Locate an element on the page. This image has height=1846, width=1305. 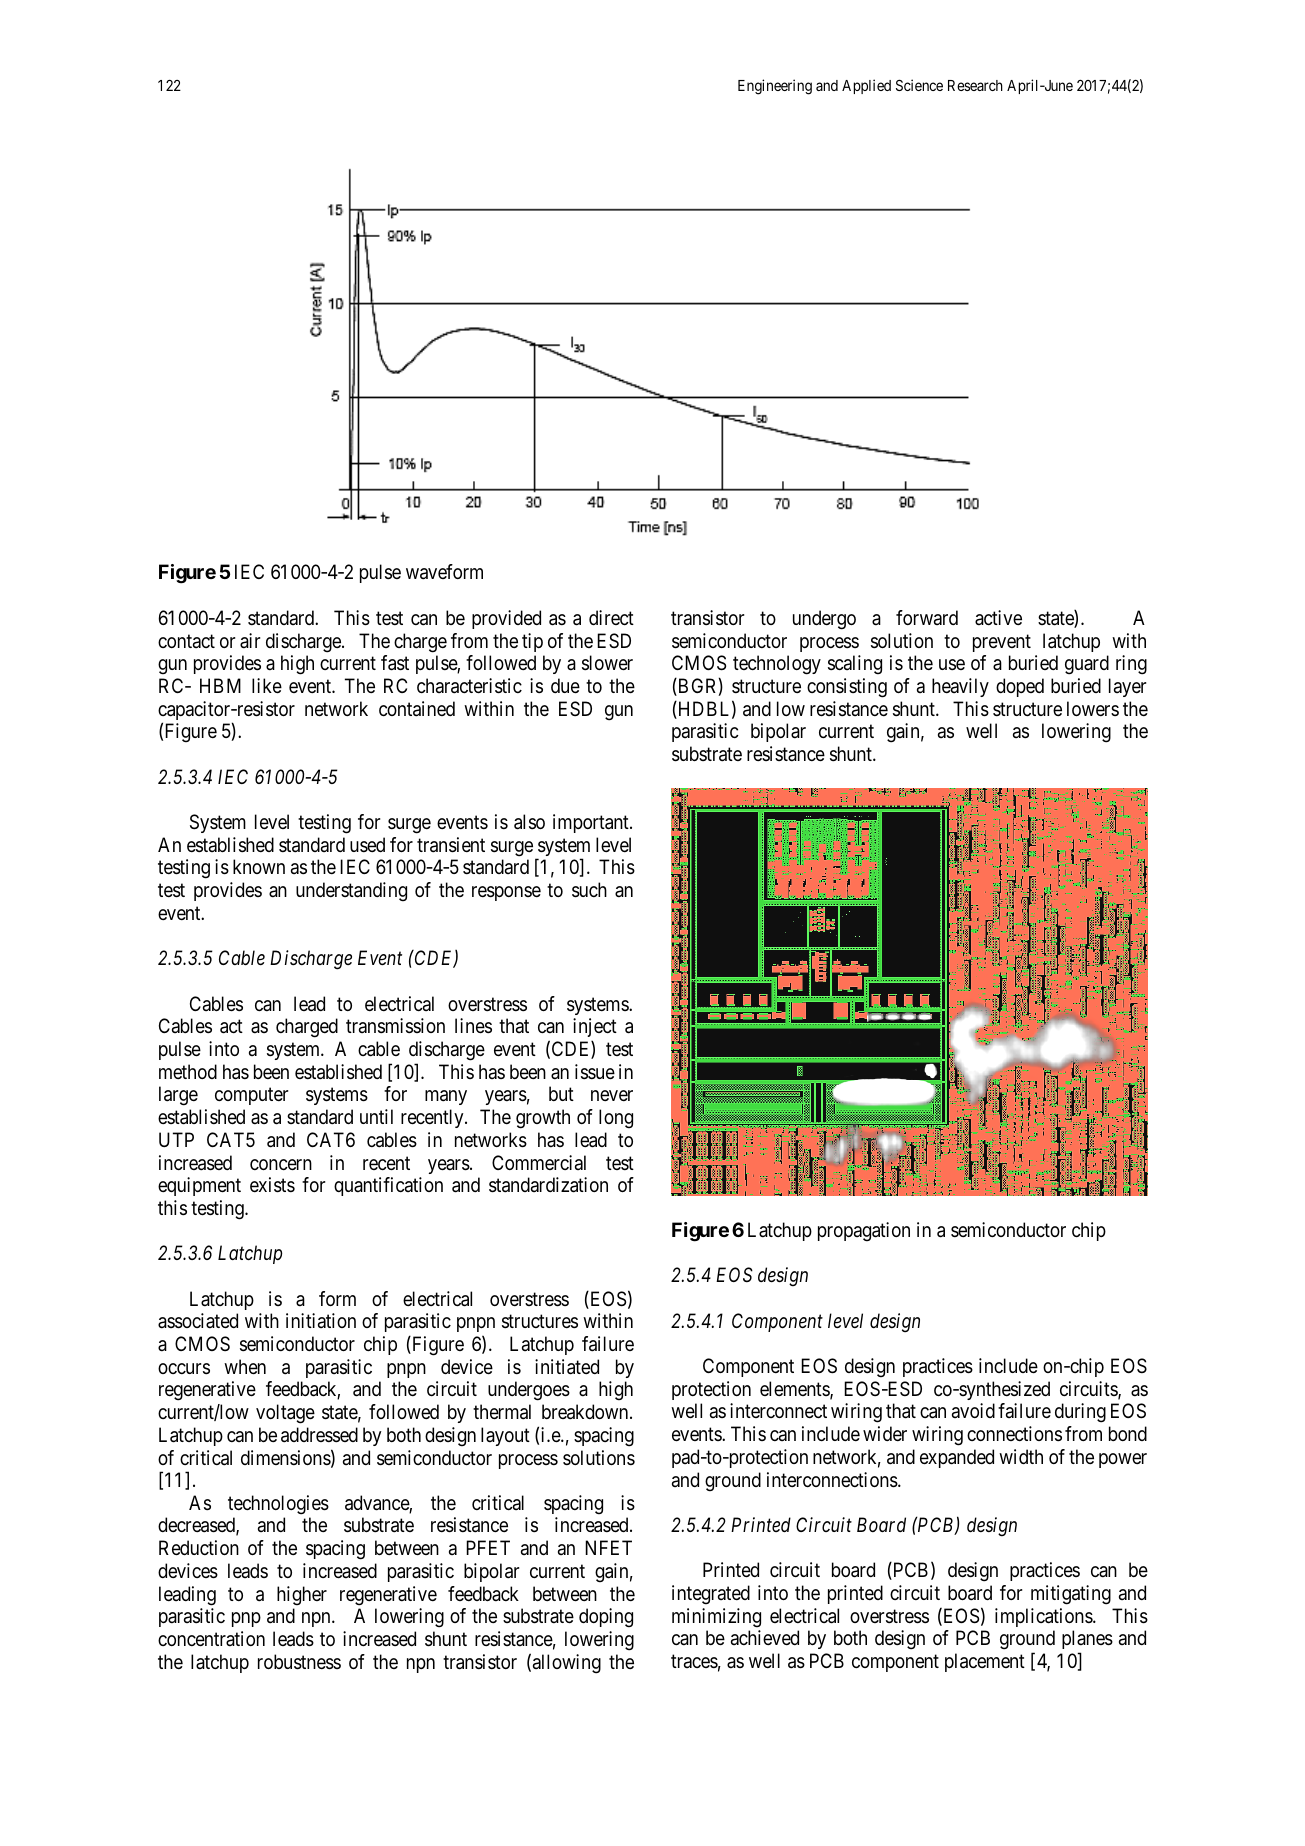
air is located at coordinates (250, 641).
